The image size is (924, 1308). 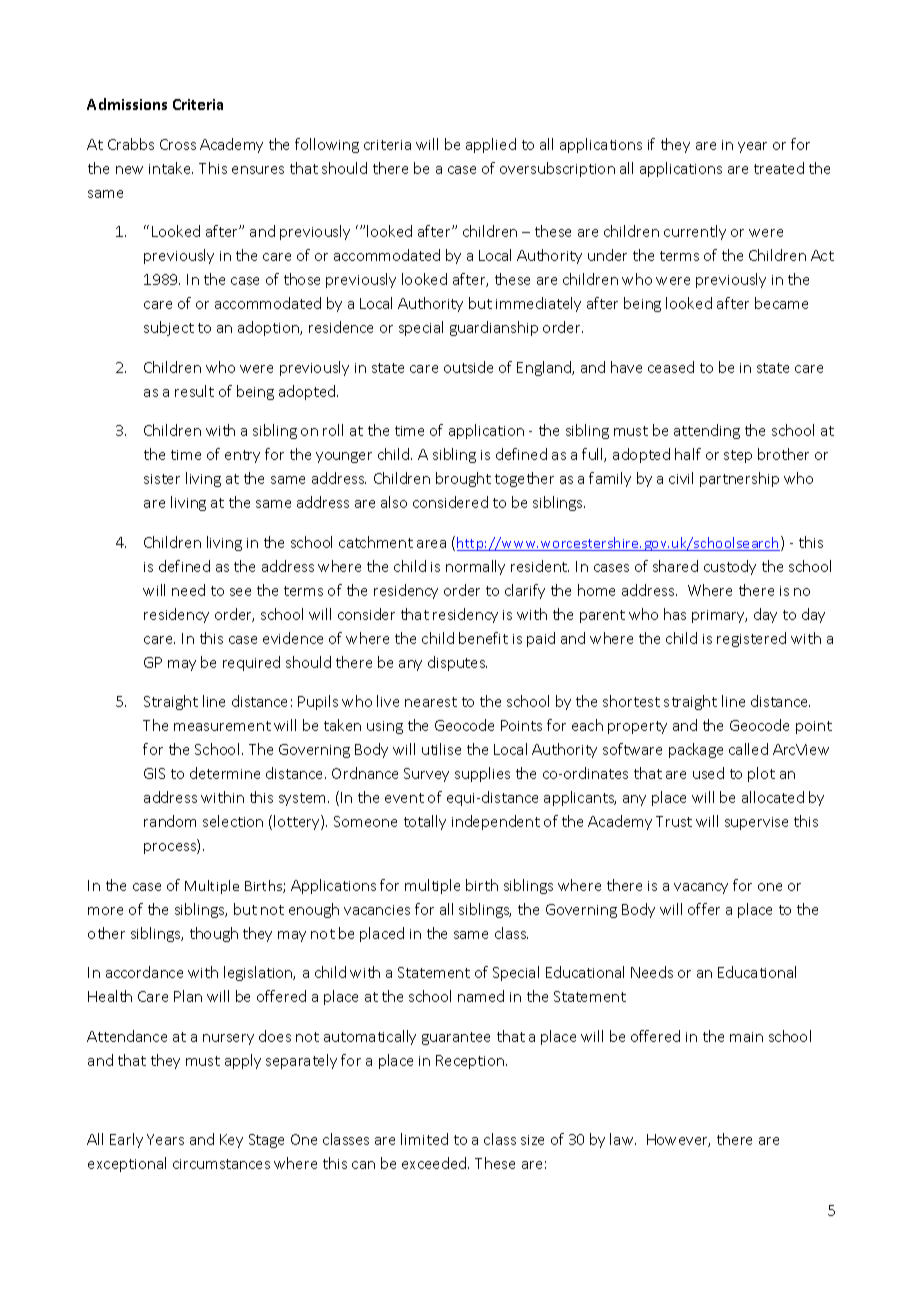 What do you see at coordinates (441, 749) in the screenshot?
I see `utilise` at bounding box center [441, 749].
